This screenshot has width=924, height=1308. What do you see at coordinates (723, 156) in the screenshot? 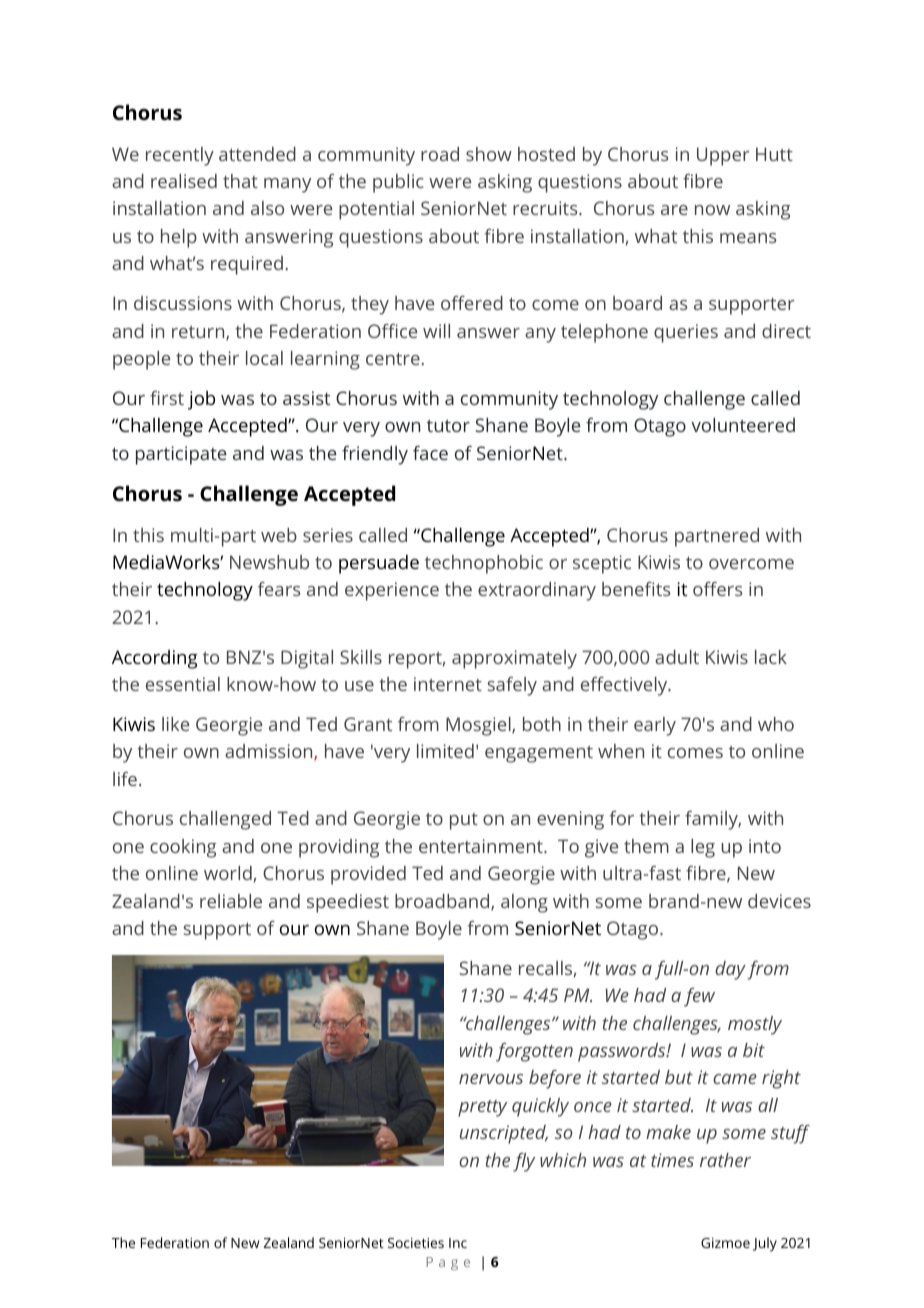
I see `Upper` at bounding box center [723, 156].
